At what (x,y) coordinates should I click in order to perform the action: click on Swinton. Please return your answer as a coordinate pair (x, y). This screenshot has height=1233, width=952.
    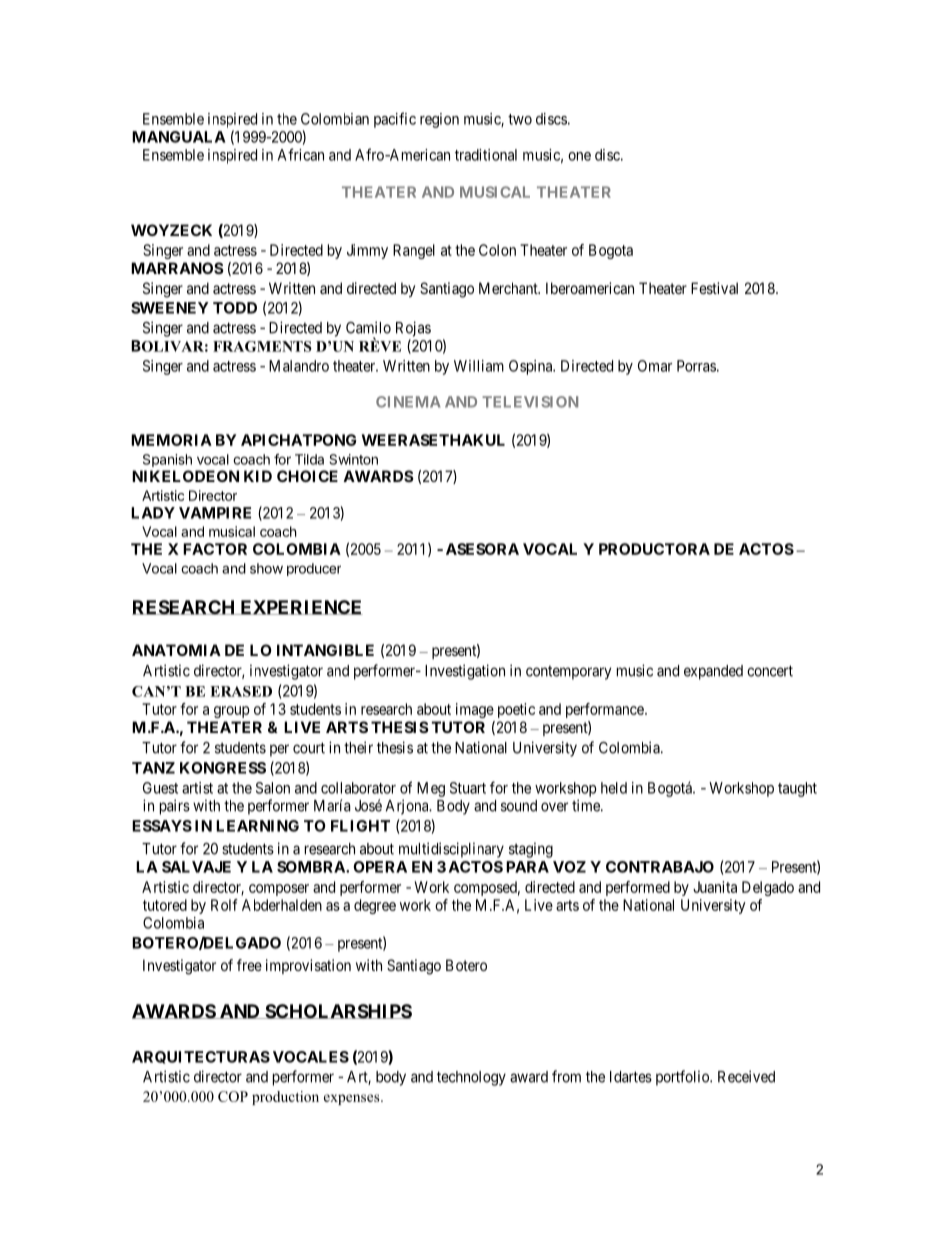
    Looking at the image, I should click on (353, 459).
